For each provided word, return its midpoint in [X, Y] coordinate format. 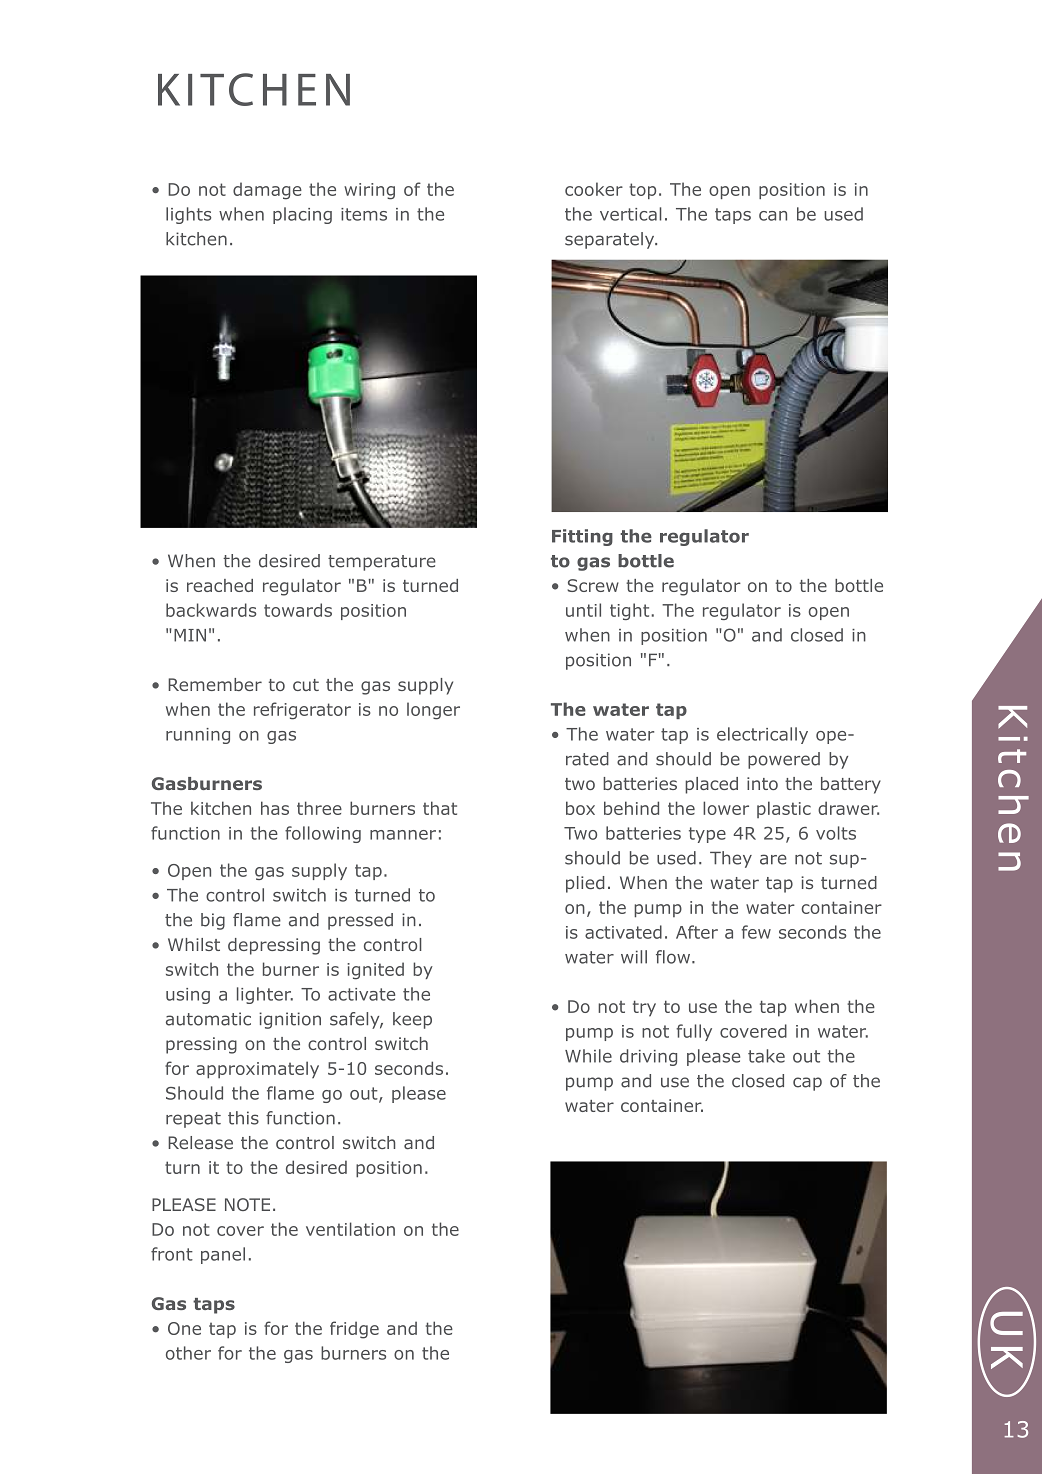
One [184, 1328]
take [766, 1056]
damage [267, 191]
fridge [354, 1330]
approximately [257, 1070]
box [580, 808]
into [762, 783]
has [275, 808]
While [588, 1056]
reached [220, 585]
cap [807, 1084]
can [773, 216]
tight [631, 611]
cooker [594, 189]
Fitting [582, 537]
